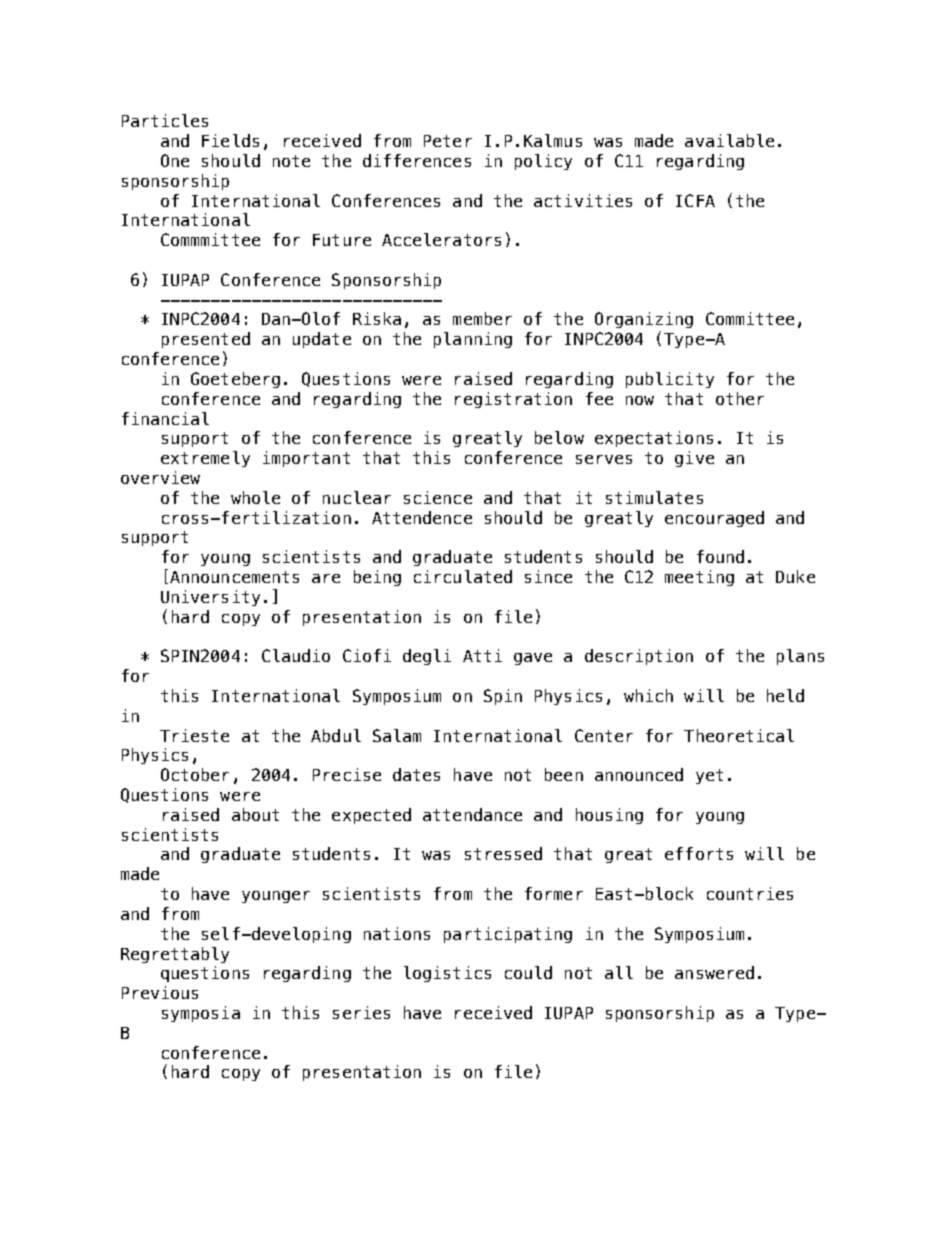 The image size is (952, 1233). I want to click on science, so click(438, 497).
